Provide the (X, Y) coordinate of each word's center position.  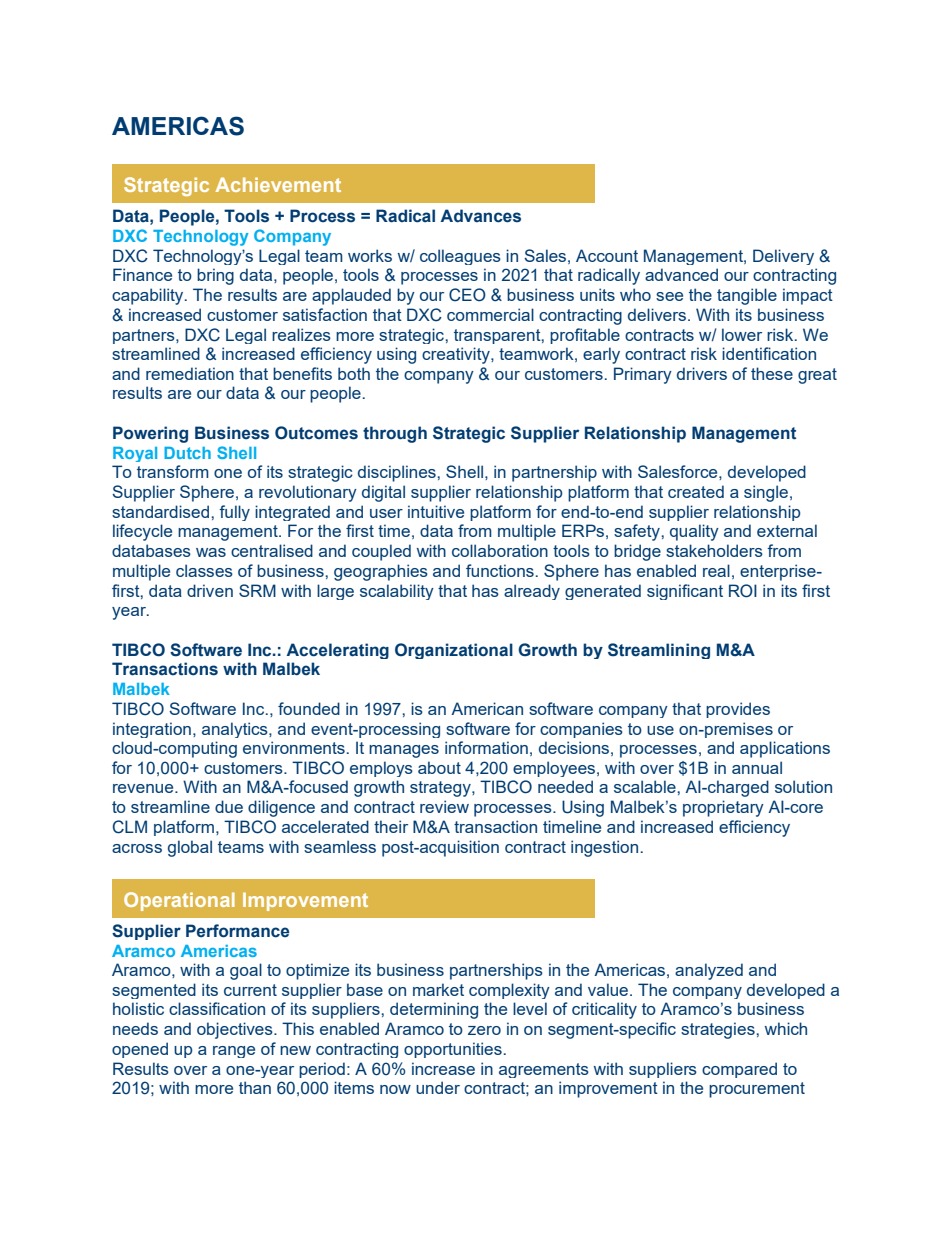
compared (739, 1070)
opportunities (453, 1050)
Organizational (454, 651)
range (234, 1052)
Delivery (783, 257)
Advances (480, 216)
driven (210, 590)
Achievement (278, 184)
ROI (743, 591)
